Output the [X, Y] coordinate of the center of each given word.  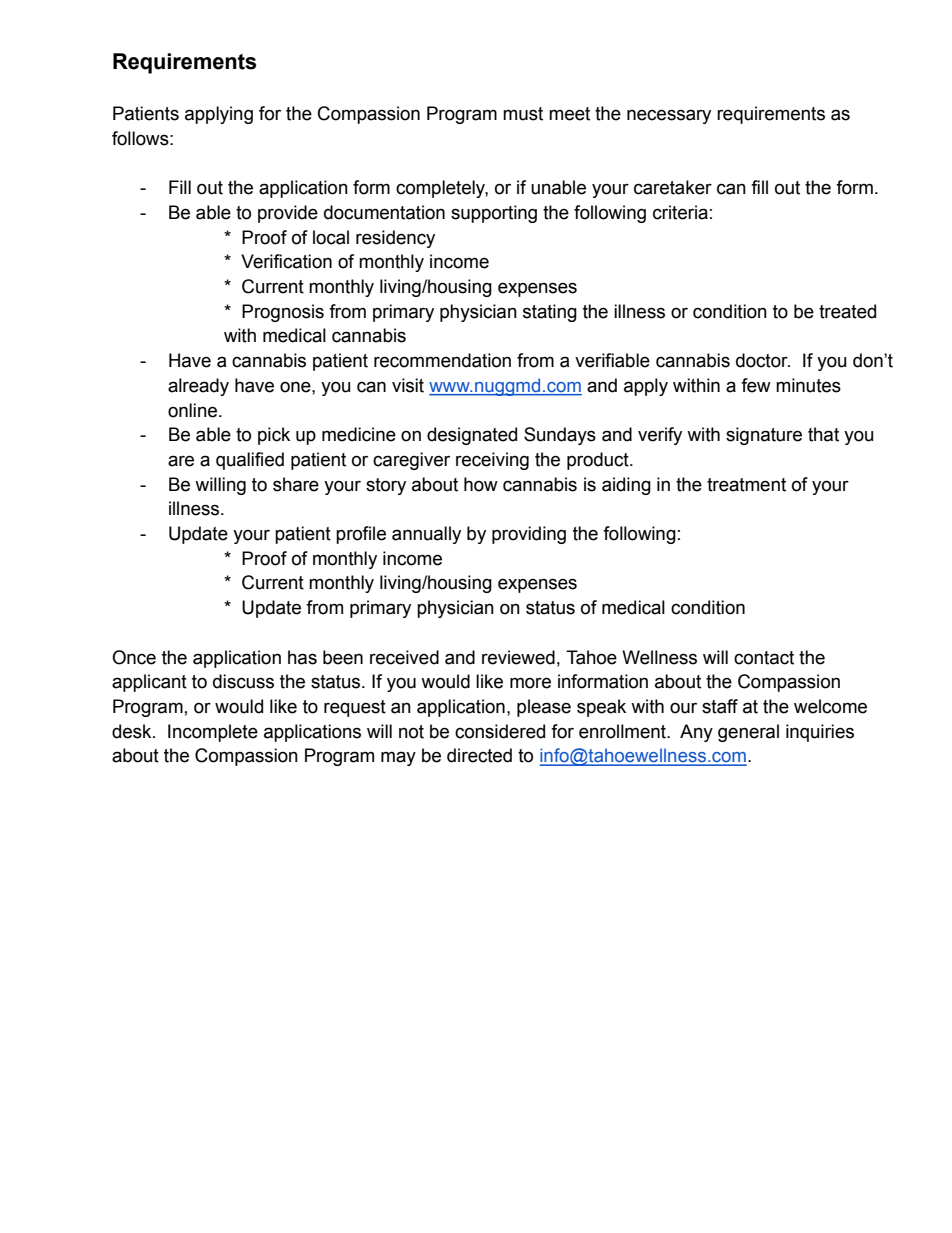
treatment [746, 485]
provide [288, 214]
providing [529, 535]
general [748, 733]
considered [500, 731]
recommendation [442, 360]
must [523, 114]
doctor [763, 360]
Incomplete [213, 733]
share [296, 484]
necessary [669, 116]
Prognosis [283, 313]
